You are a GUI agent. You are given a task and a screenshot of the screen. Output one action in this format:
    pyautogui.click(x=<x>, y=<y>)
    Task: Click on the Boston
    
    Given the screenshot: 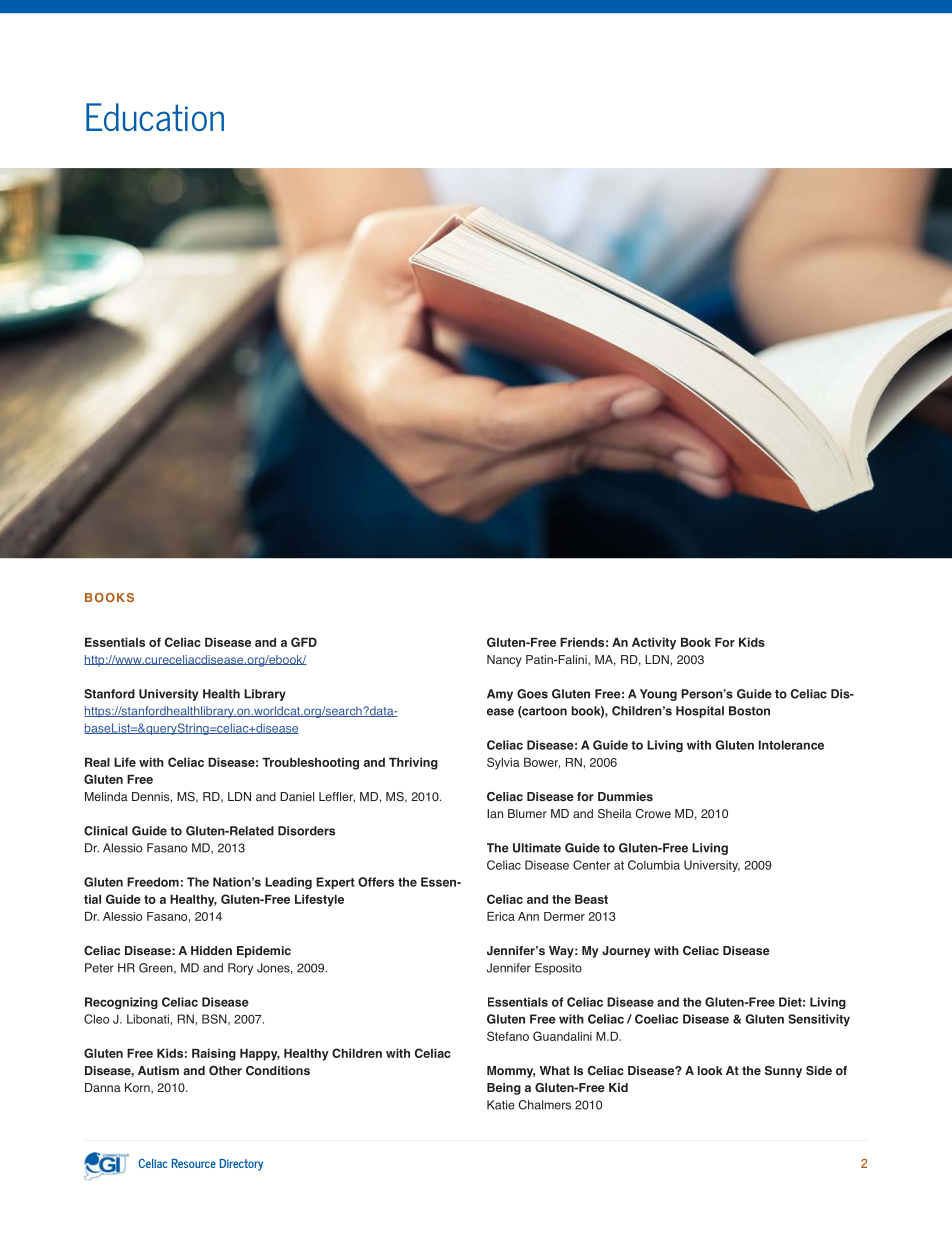 What is the action you would take?
    pyautogui.click(x=749, y=711)
